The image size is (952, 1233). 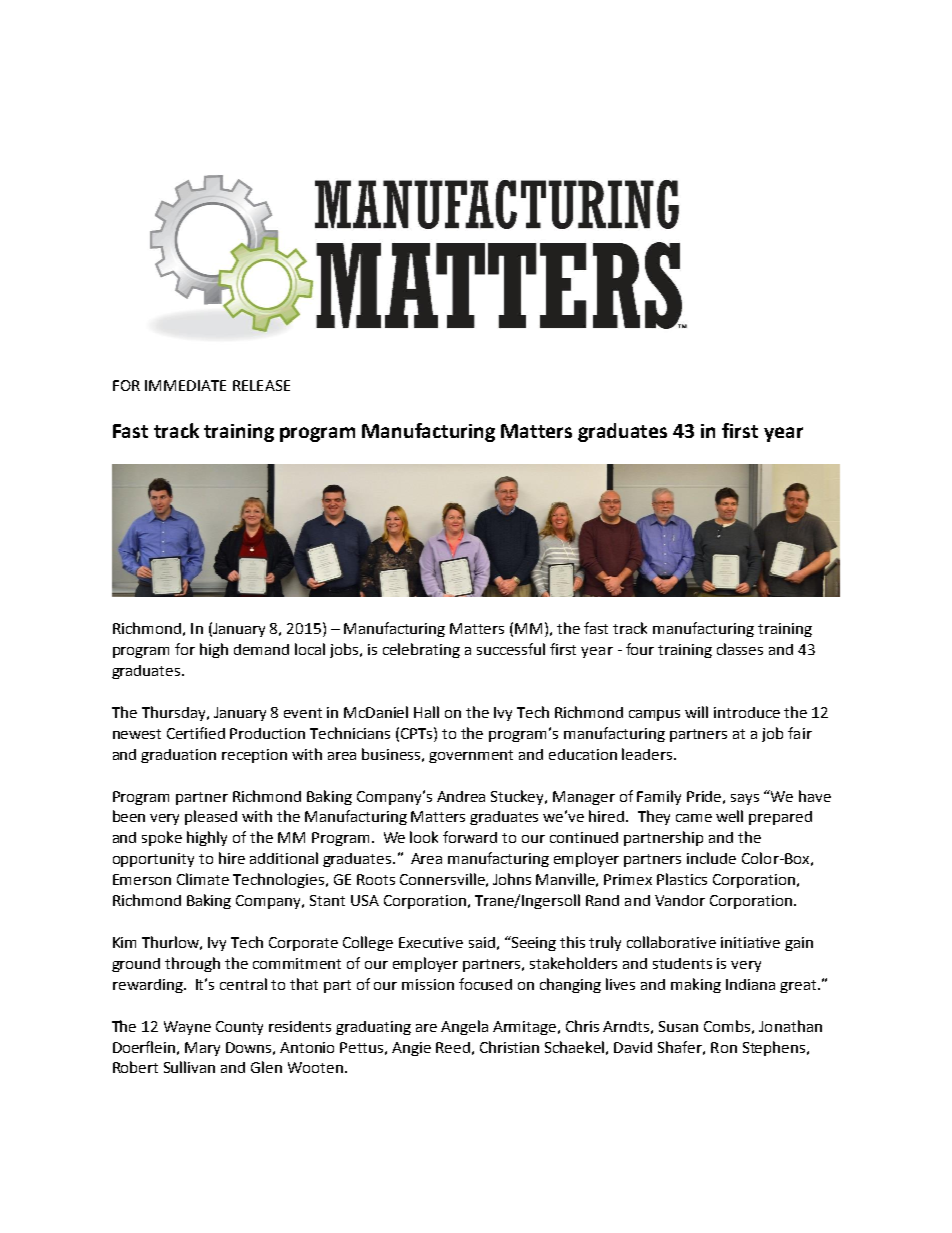 I want to click on IMMEDIATE, so click(x=185, y=385).
